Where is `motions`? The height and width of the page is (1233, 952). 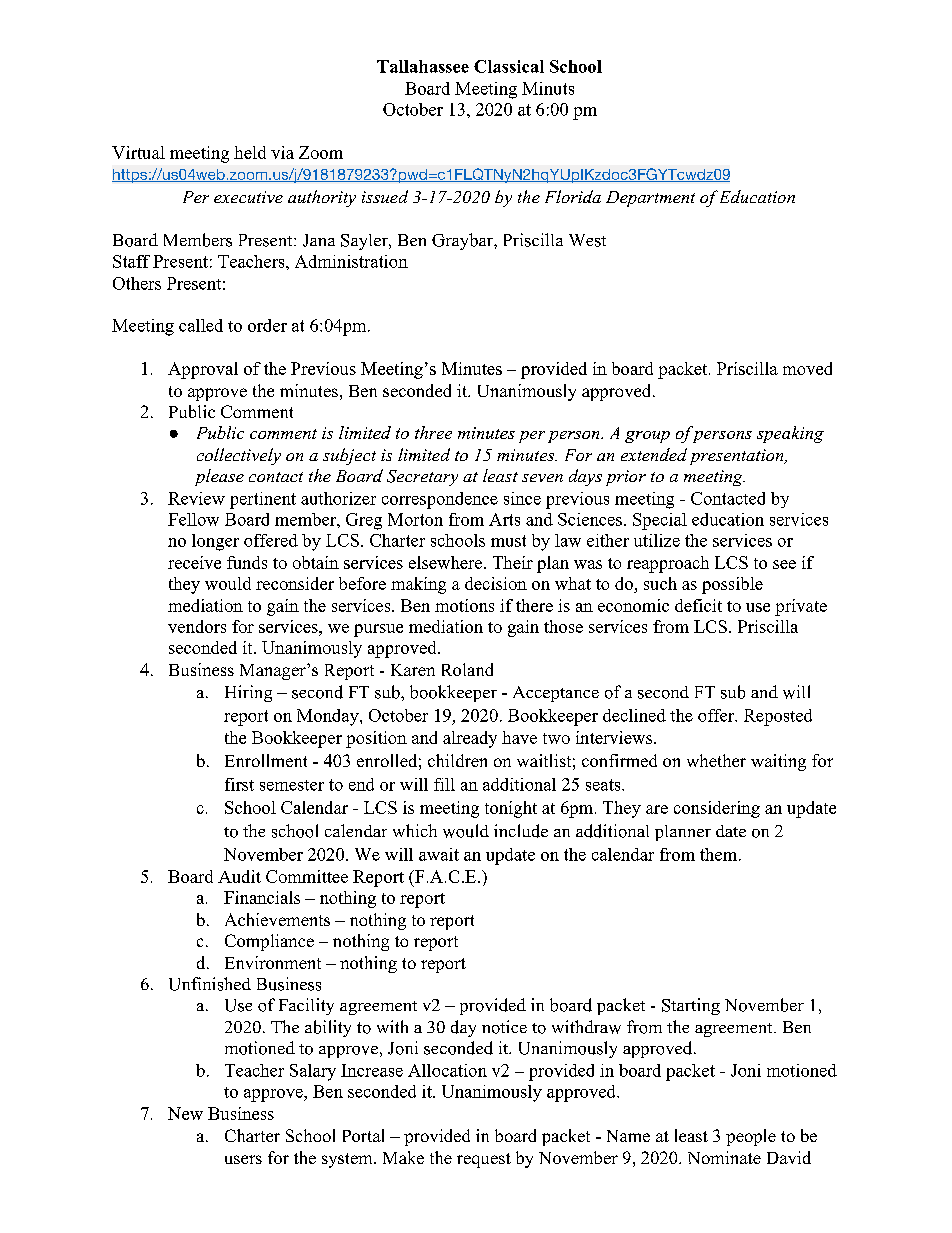
motions is located at coordinates (464, 605).
